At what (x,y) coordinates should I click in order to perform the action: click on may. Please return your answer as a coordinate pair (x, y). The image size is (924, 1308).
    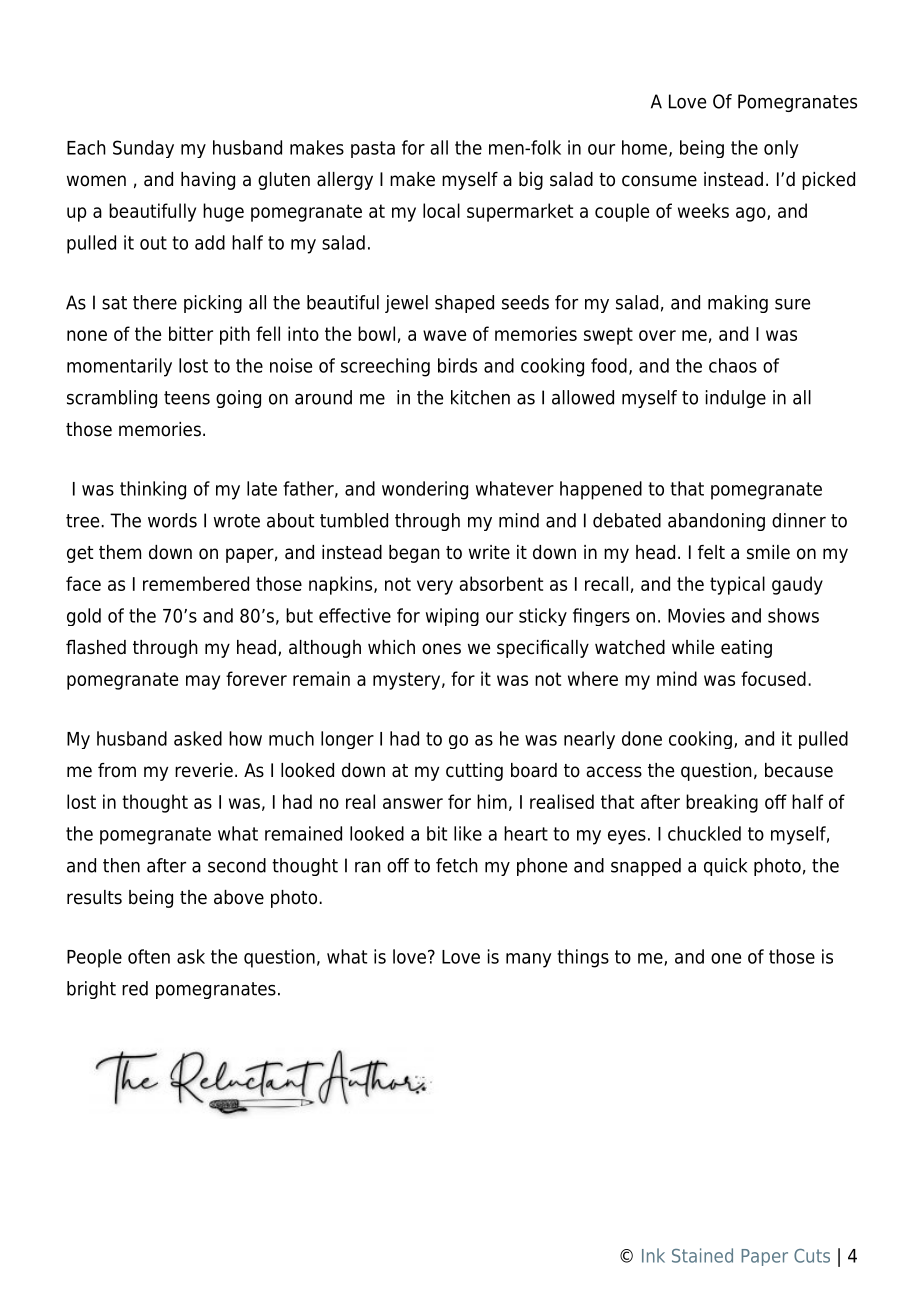
    Looking at the image, I should click on (203, 682).
